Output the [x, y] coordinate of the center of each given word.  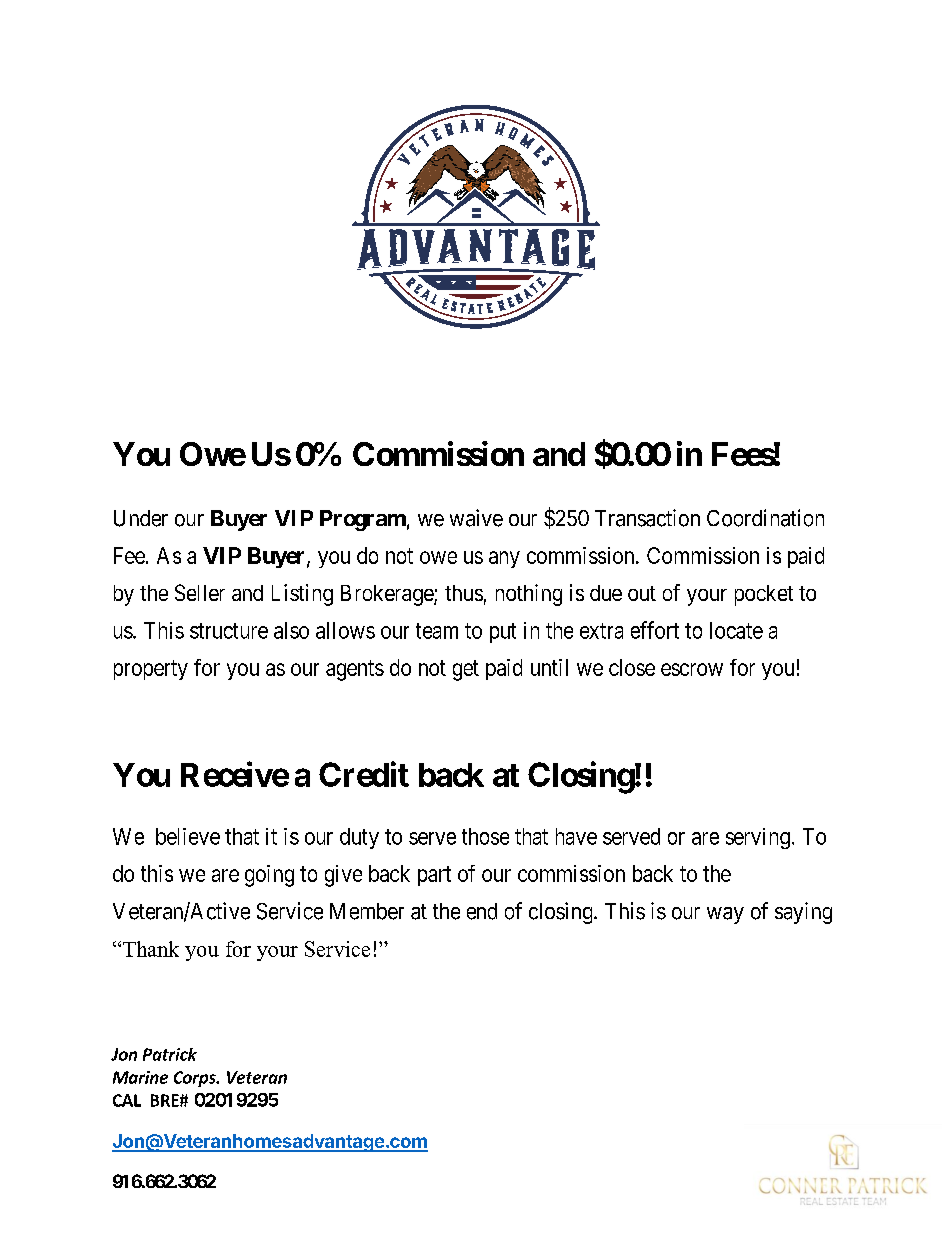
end [482, 911]
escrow [692, 669]
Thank [151, 949]
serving [758, 838]
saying [803, 913]
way [725, 915]
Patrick [170, 1054]
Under [141, 518]
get [466, 670]
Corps [196, 1079]
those [485, 836]
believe [188, 836]
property [151, 670]
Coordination [765, 518]
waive [476, 518]
